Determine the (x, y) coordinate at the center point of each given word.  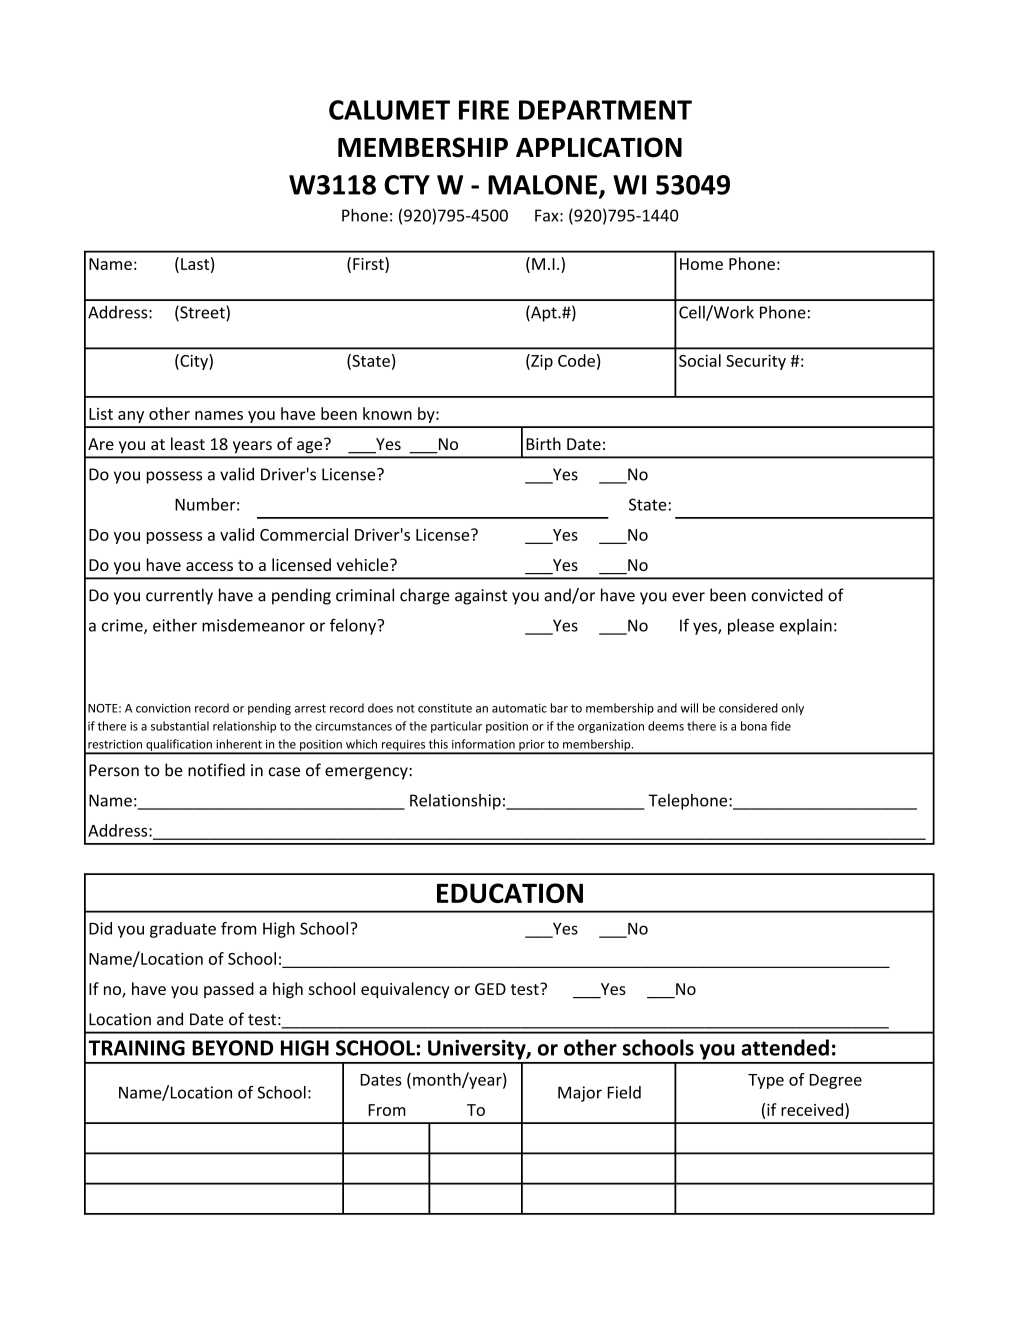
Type (766, 1081)
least (188, 443)
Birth (543, 443)
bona (754, 726)
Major (580, 1094)
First (369, 263)
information (483, 744)
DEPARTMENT (605, 110)
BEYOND (232, 1048)
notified (216, 770)
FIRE (484, 110)
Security (756, 362)
